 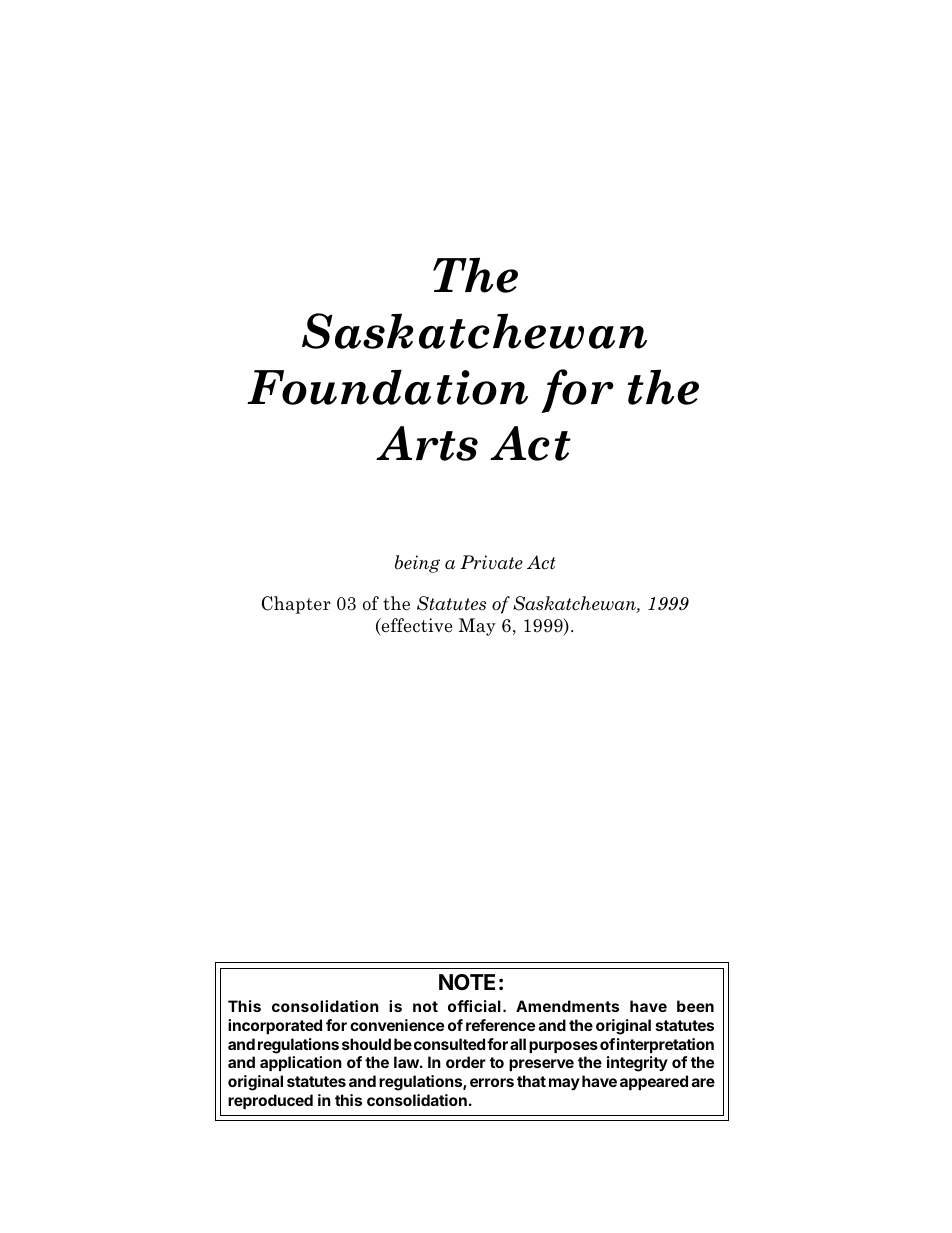 What do you see at coordinates (417, 564) in the screenshot?
I see `being` at bounding box center [417, 564].
